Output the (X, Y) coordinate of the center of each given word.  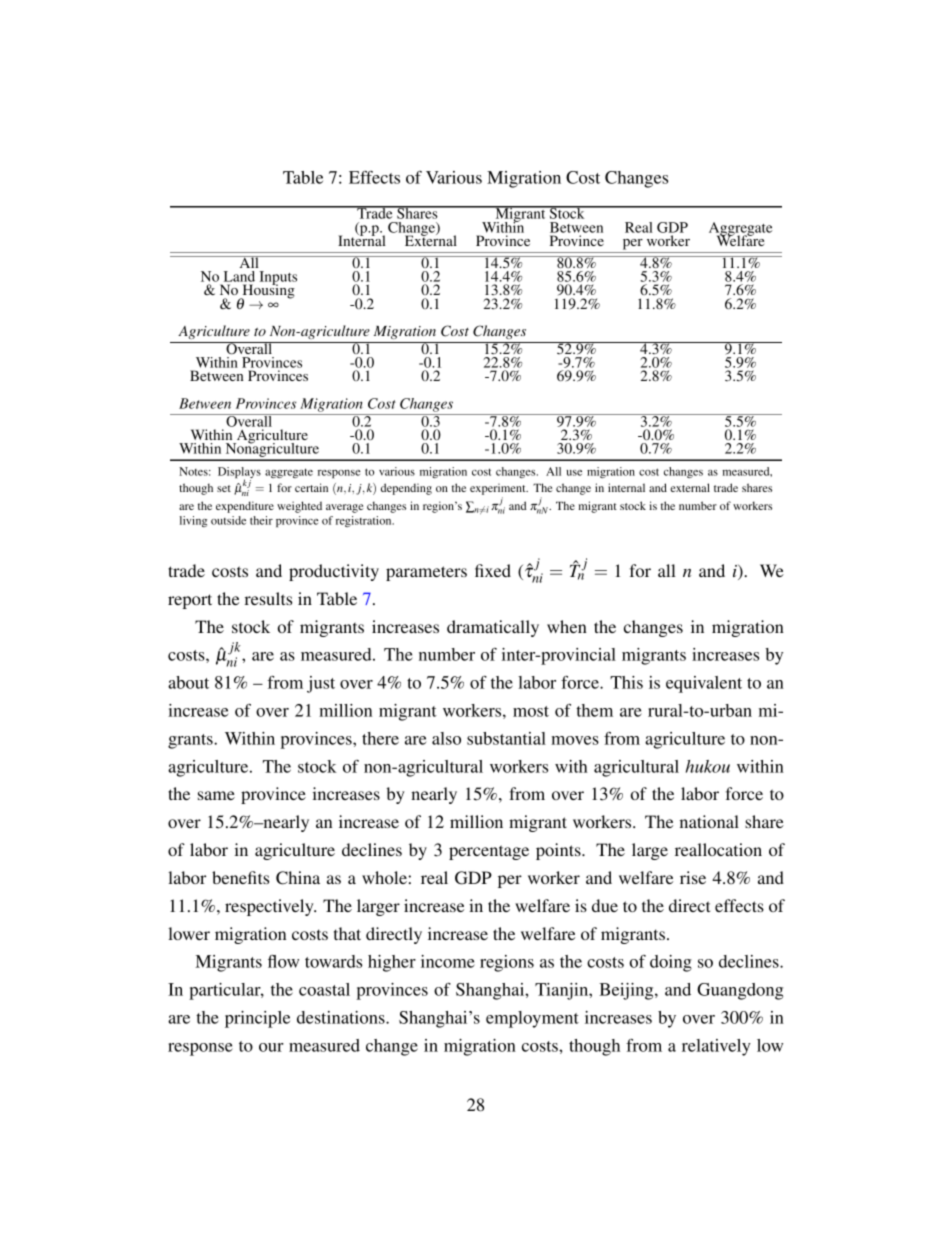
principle (257, 1019)
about (188, 682)
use (574, 473)
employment (532, 1019)
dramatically (493, 628)
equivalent (704, 684)
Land (239, 276)
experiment (499, 490)
